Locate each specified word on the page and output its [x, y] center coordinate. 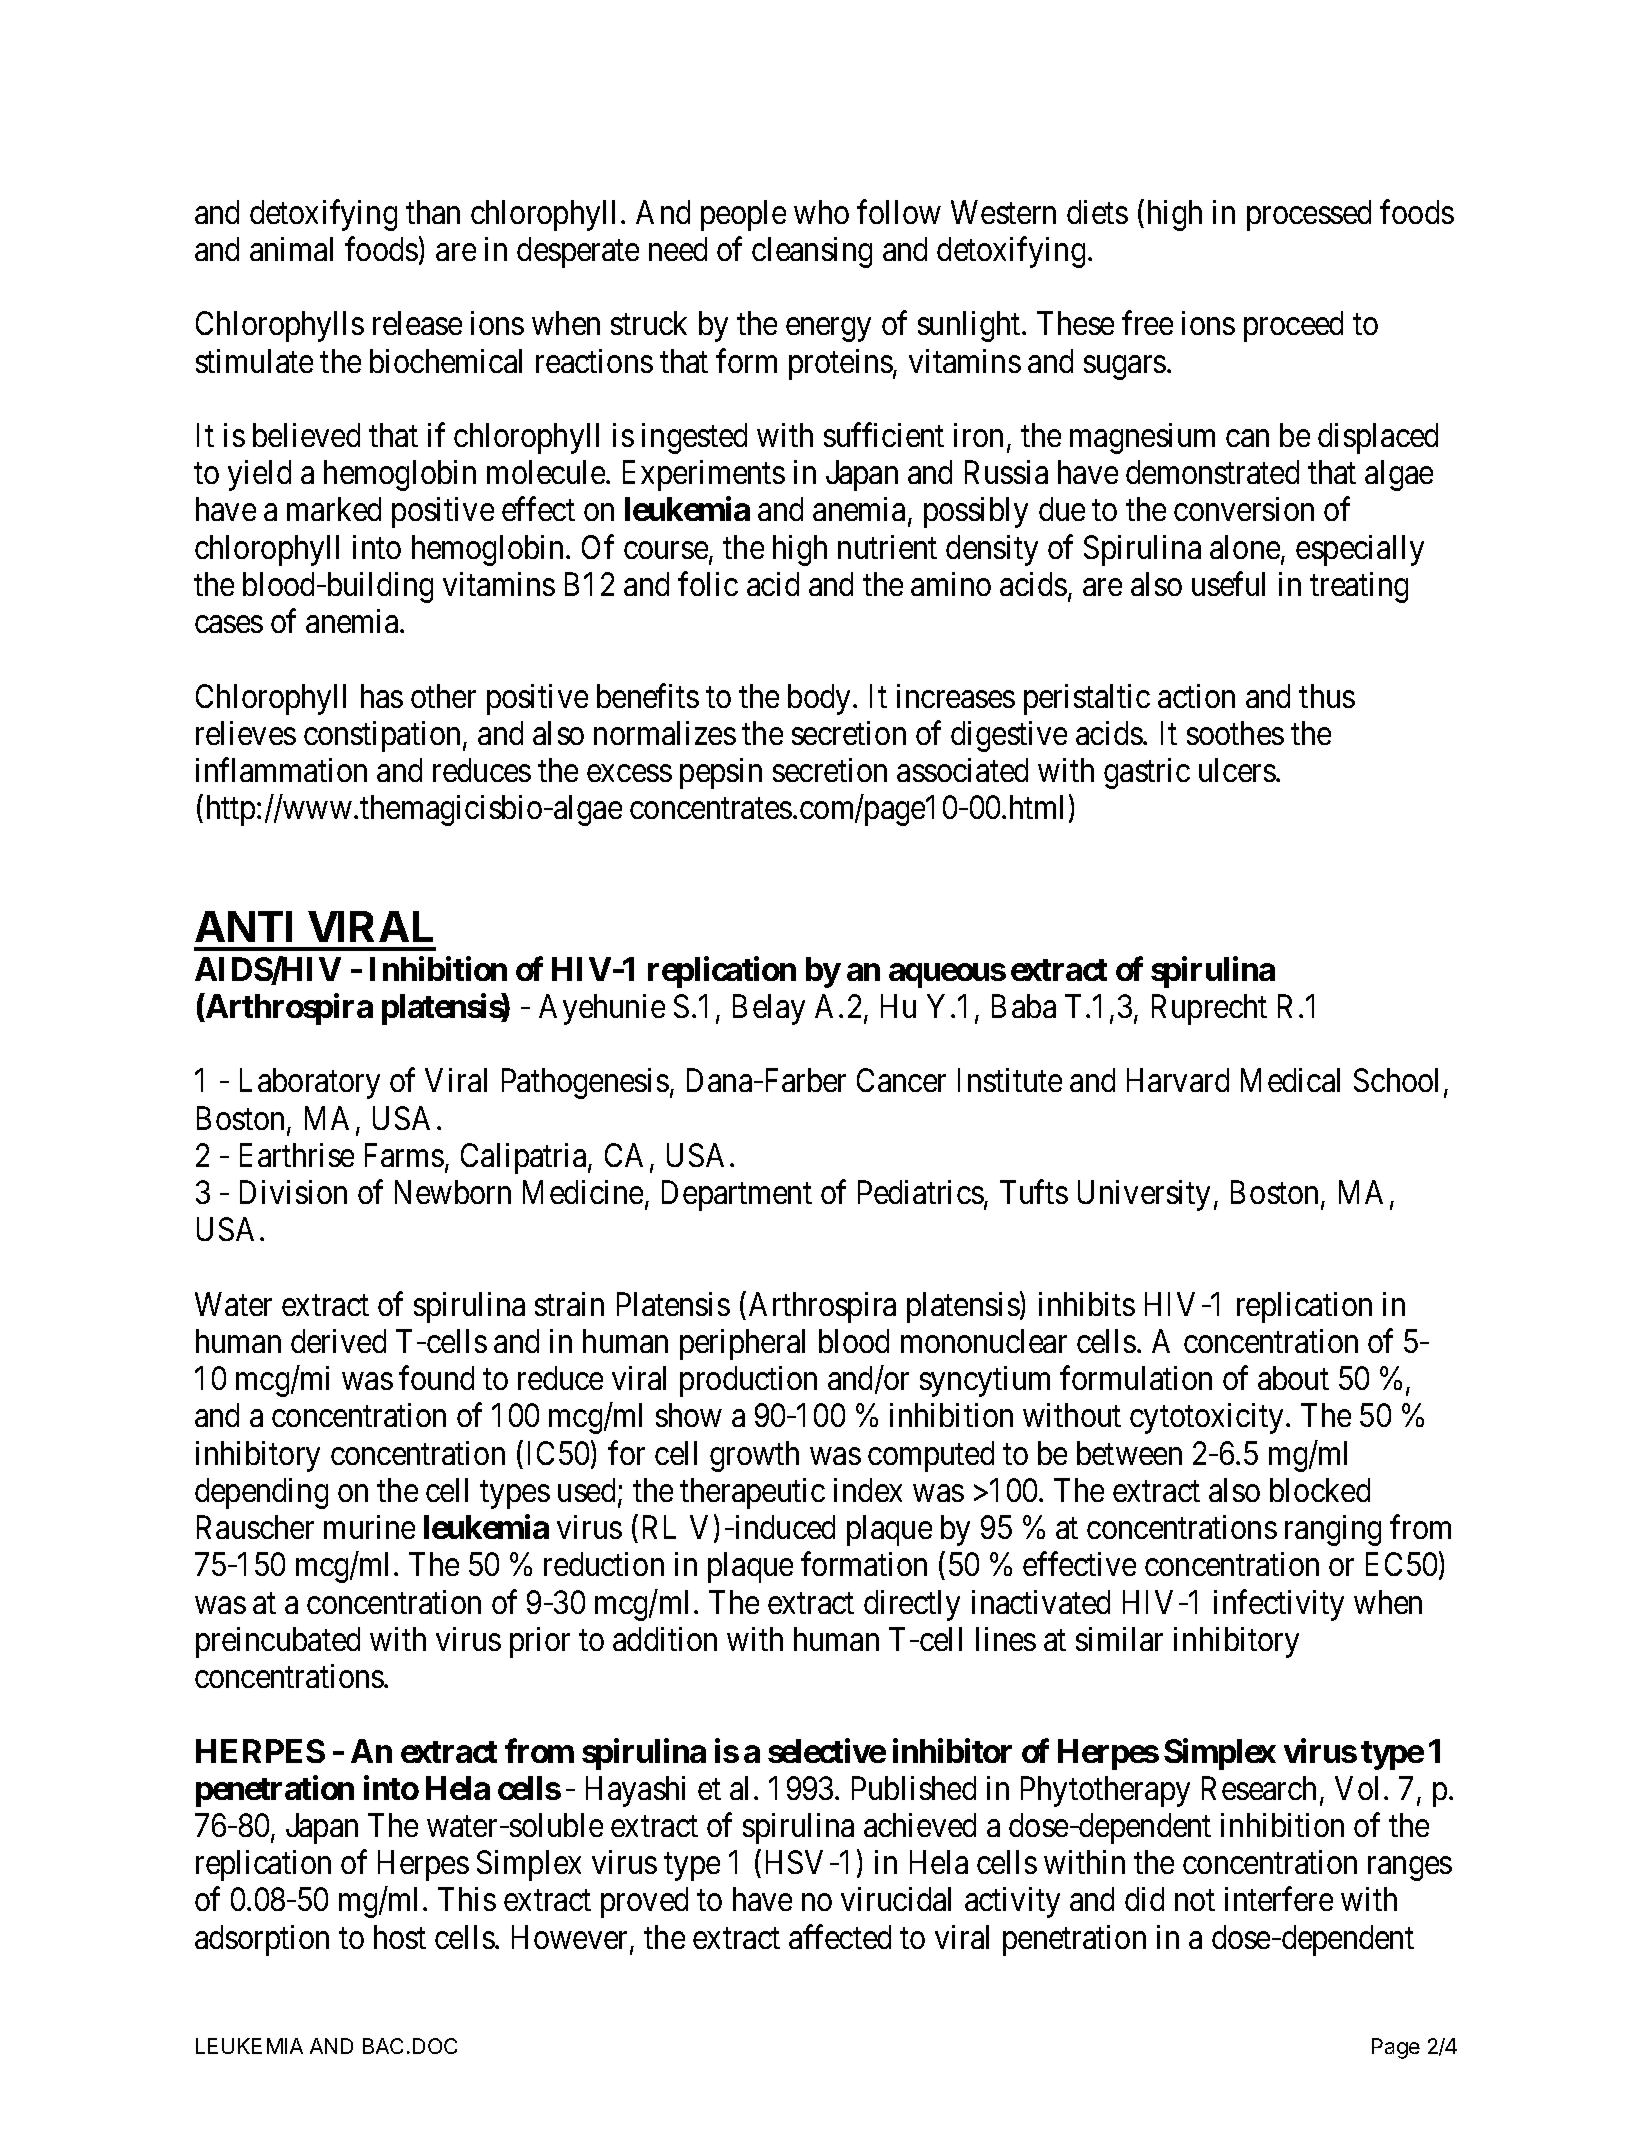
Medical [1290, 1080]
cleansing [812, 252]
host [400, 1937]
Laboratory [310, 1083]
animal [291, 249]
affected [840, 1937]
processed [1309, 215]
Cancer [901, 1080]
